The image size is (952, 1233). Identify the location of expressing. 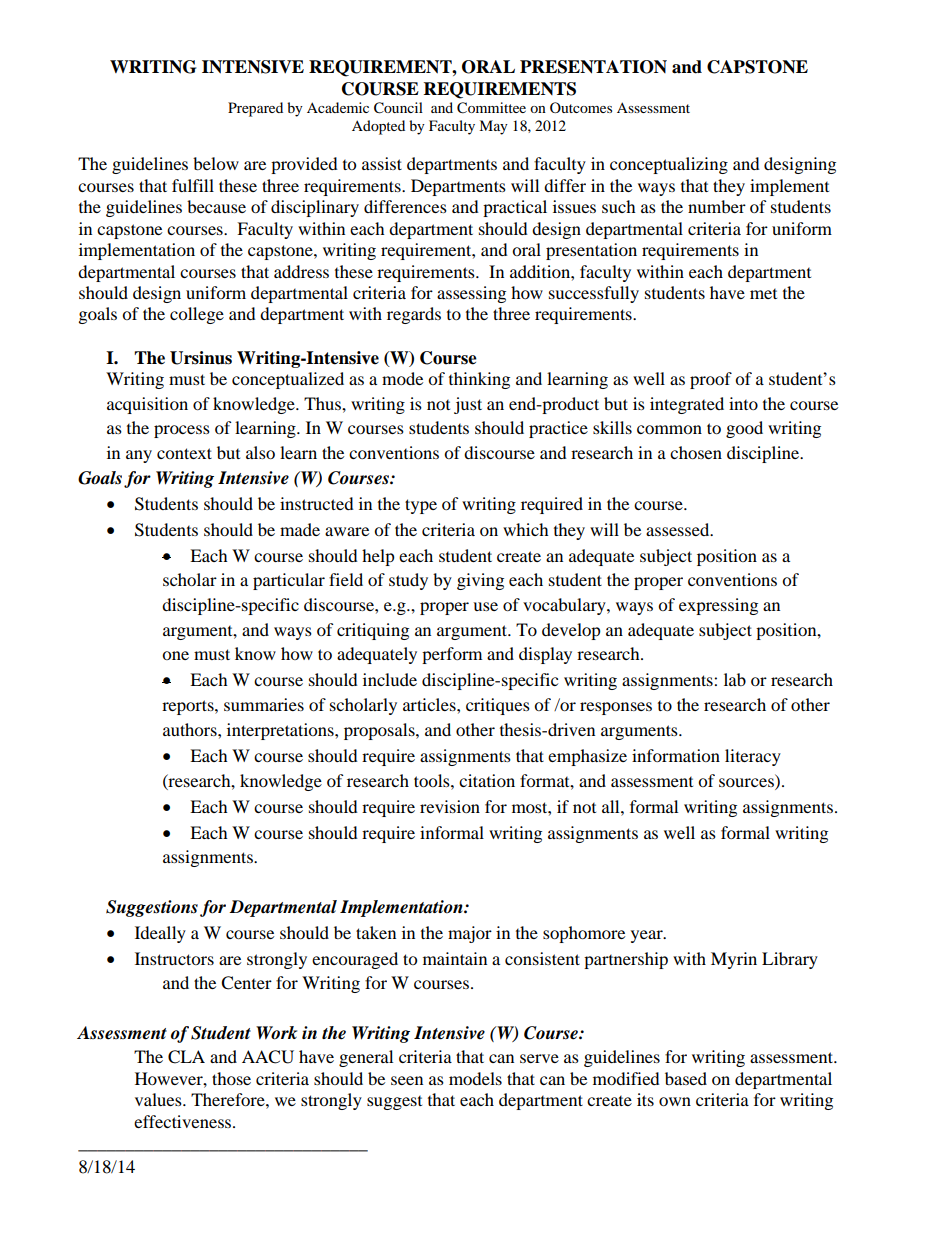
(718, 606).
